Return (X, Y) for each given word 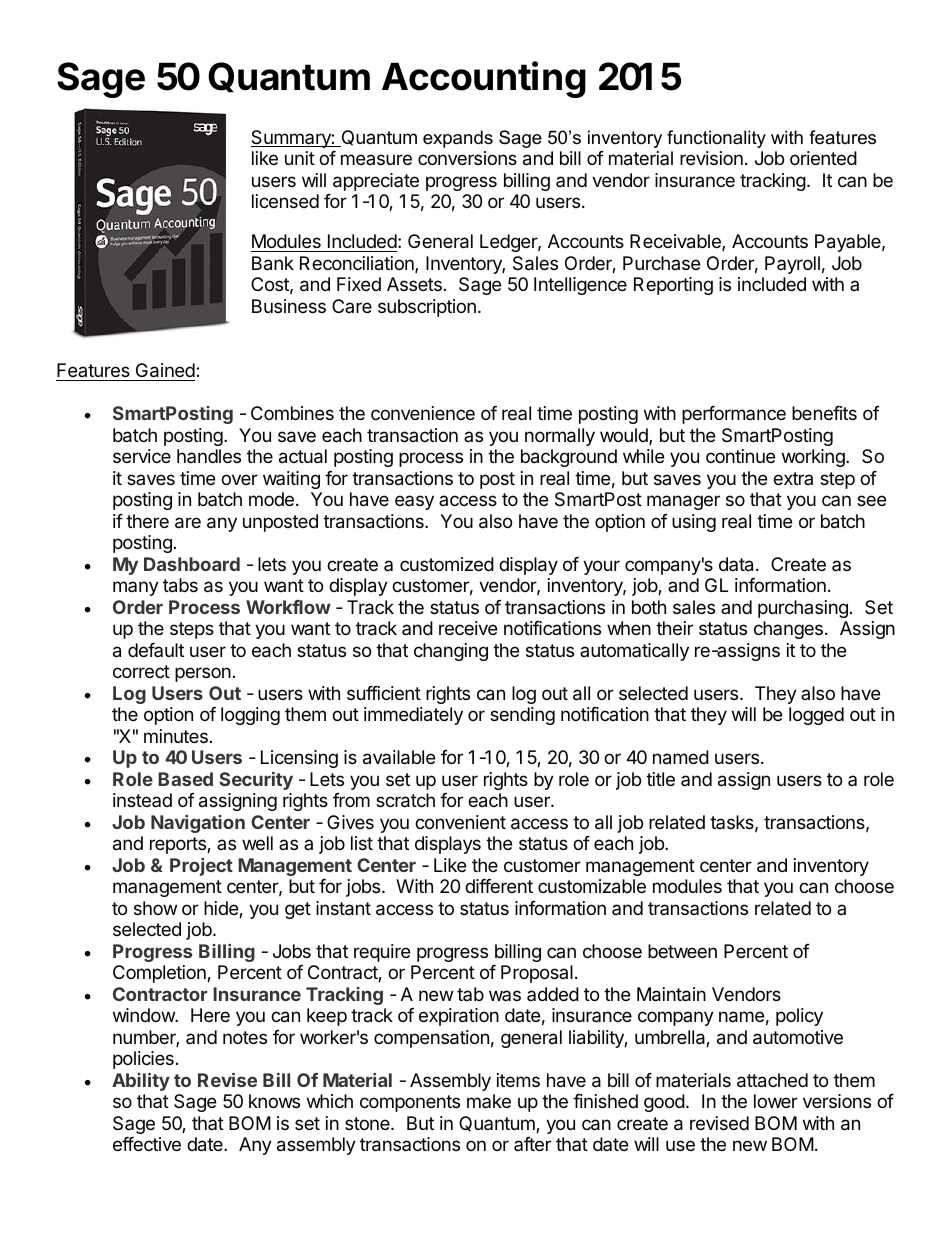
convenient (460, 822)
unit (300, 158)
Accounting (484, 79)
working (814, 458)
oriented (823, 158)
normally (560, 437)
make (489, 1101)
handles (209, 456)
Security (256, 781)
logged (816, 716)
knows (274, 1101)
